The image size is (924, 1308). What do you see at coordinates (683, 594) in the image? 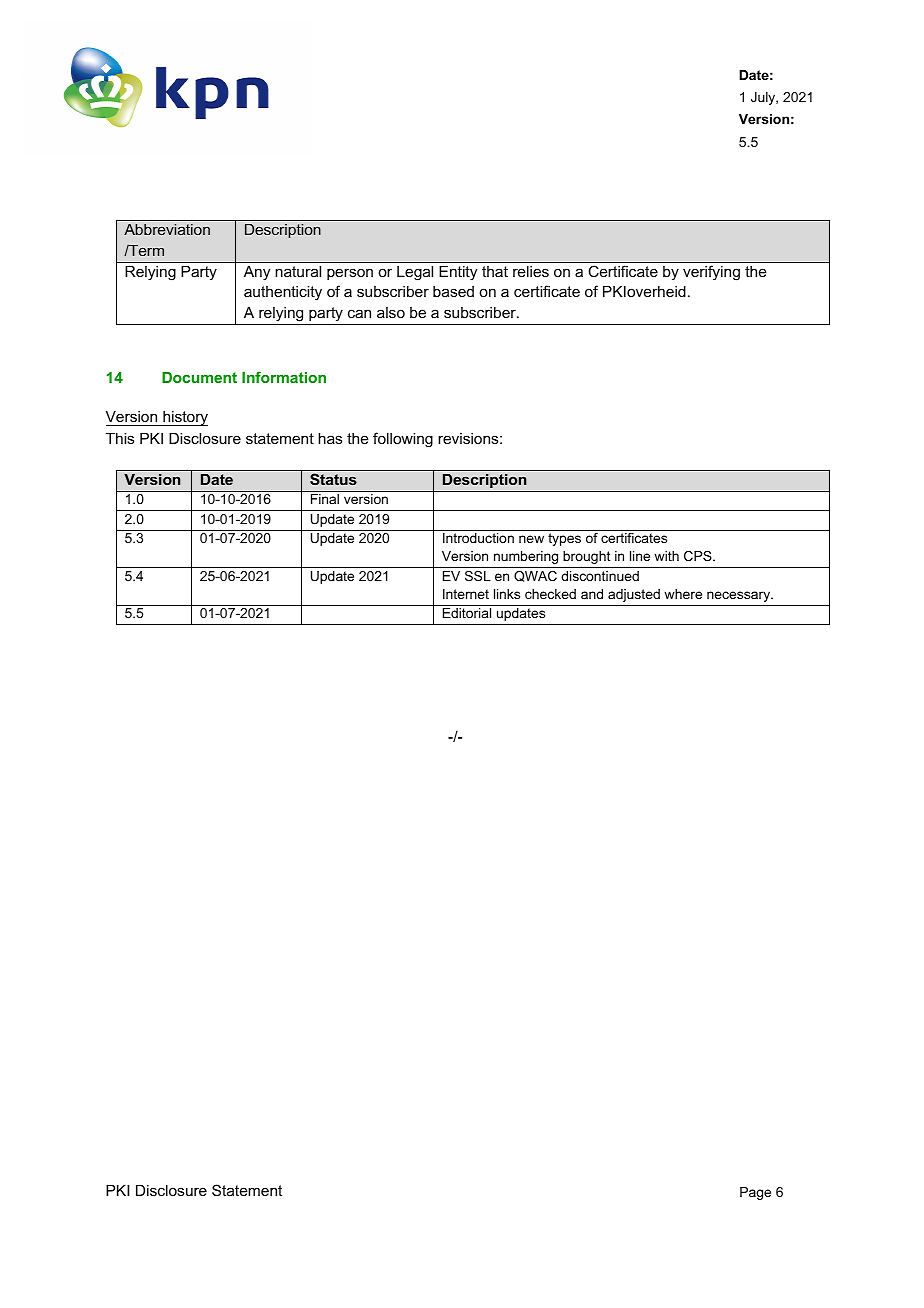
I see `where` at bounding box center [683, 594].
